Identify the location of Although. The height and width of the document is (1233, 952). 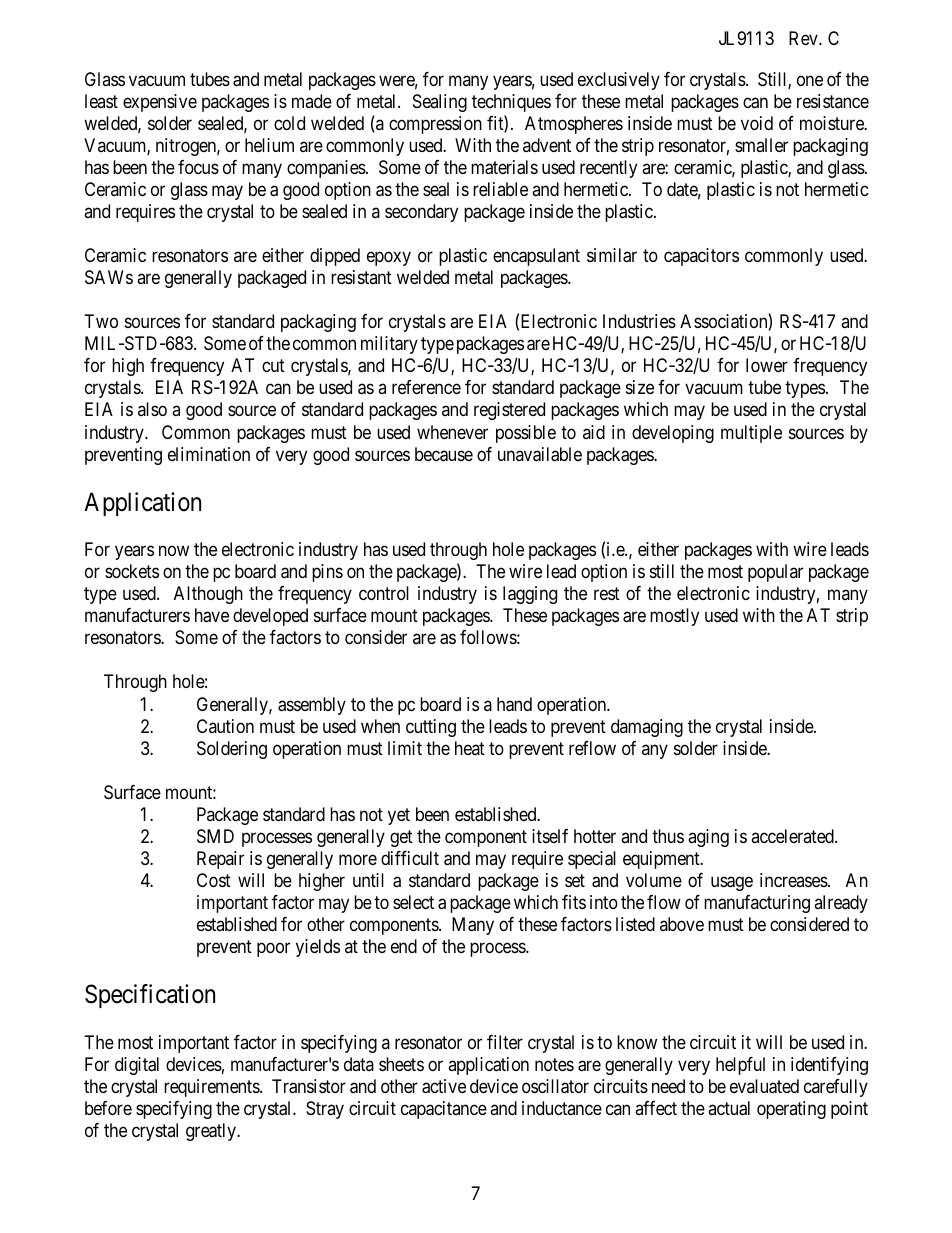
(208, 595).
